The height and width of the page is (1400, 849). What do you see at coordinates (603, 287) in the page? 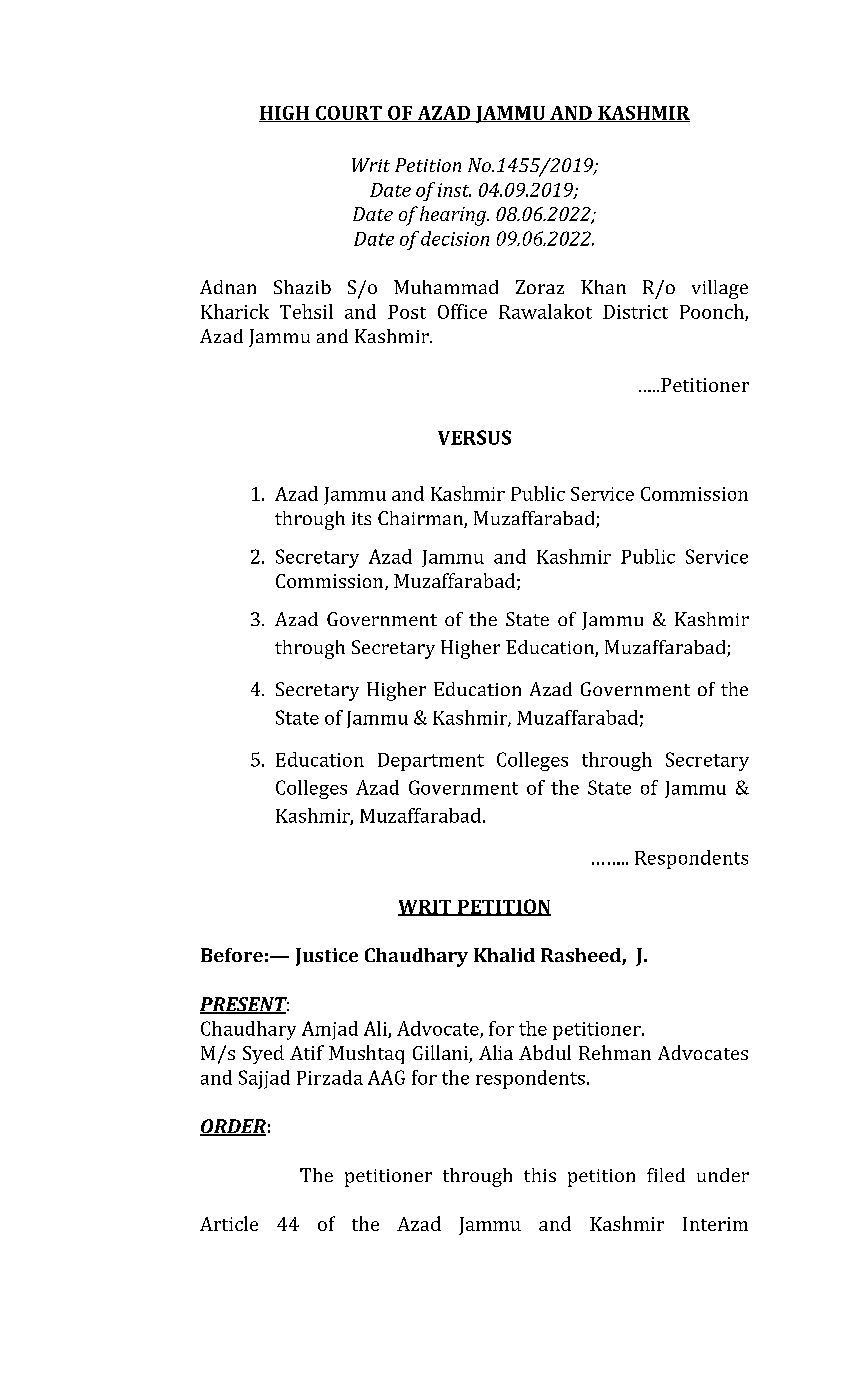
I see `Khan` at bounding box center [603, 287].
